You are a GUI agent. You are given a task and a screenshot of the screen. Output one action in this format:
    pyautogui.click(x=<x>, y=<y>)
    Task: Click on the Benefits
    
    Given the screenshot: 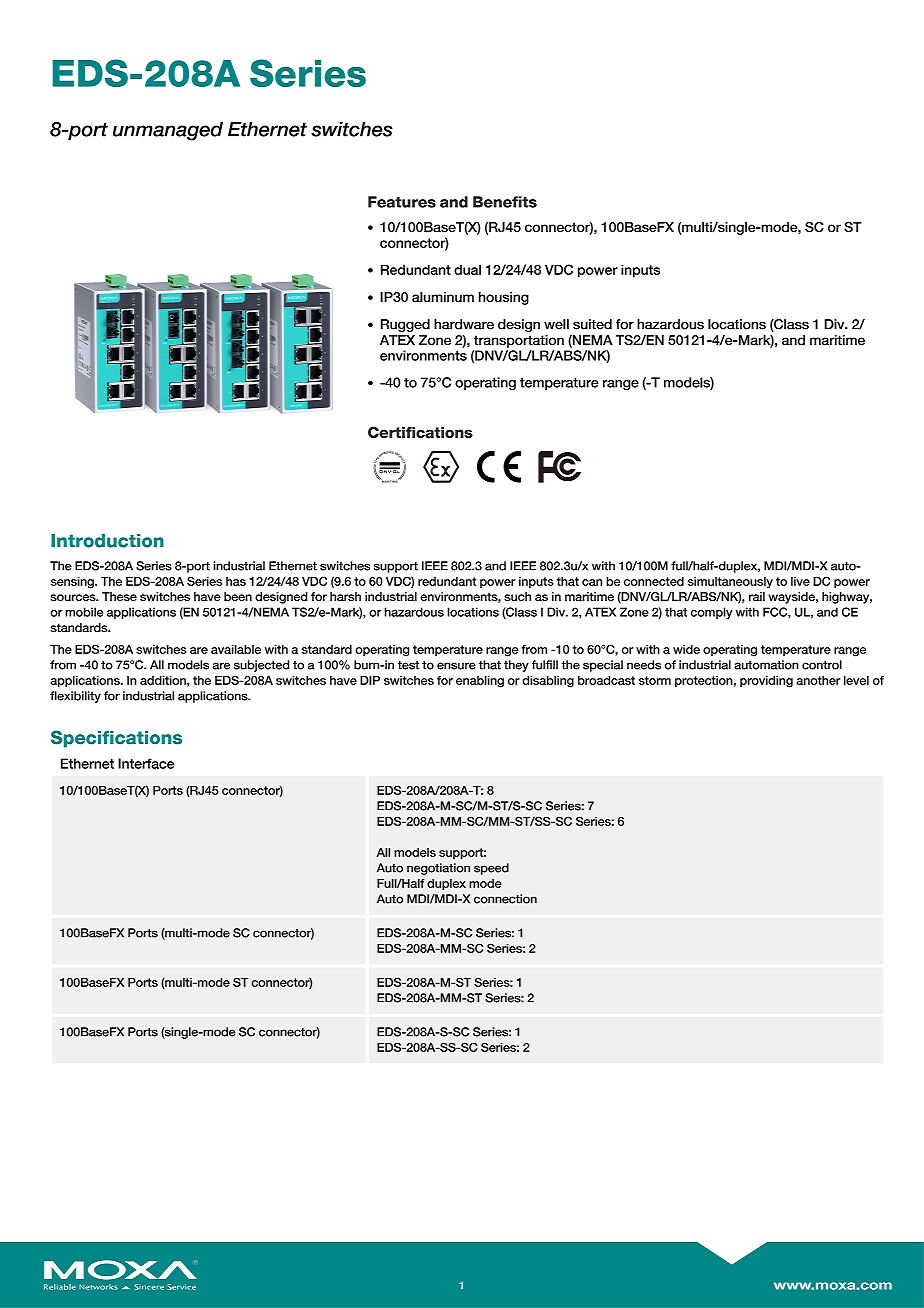 What is the action you would take?
    pyautogui.click(x=505, y=202)
